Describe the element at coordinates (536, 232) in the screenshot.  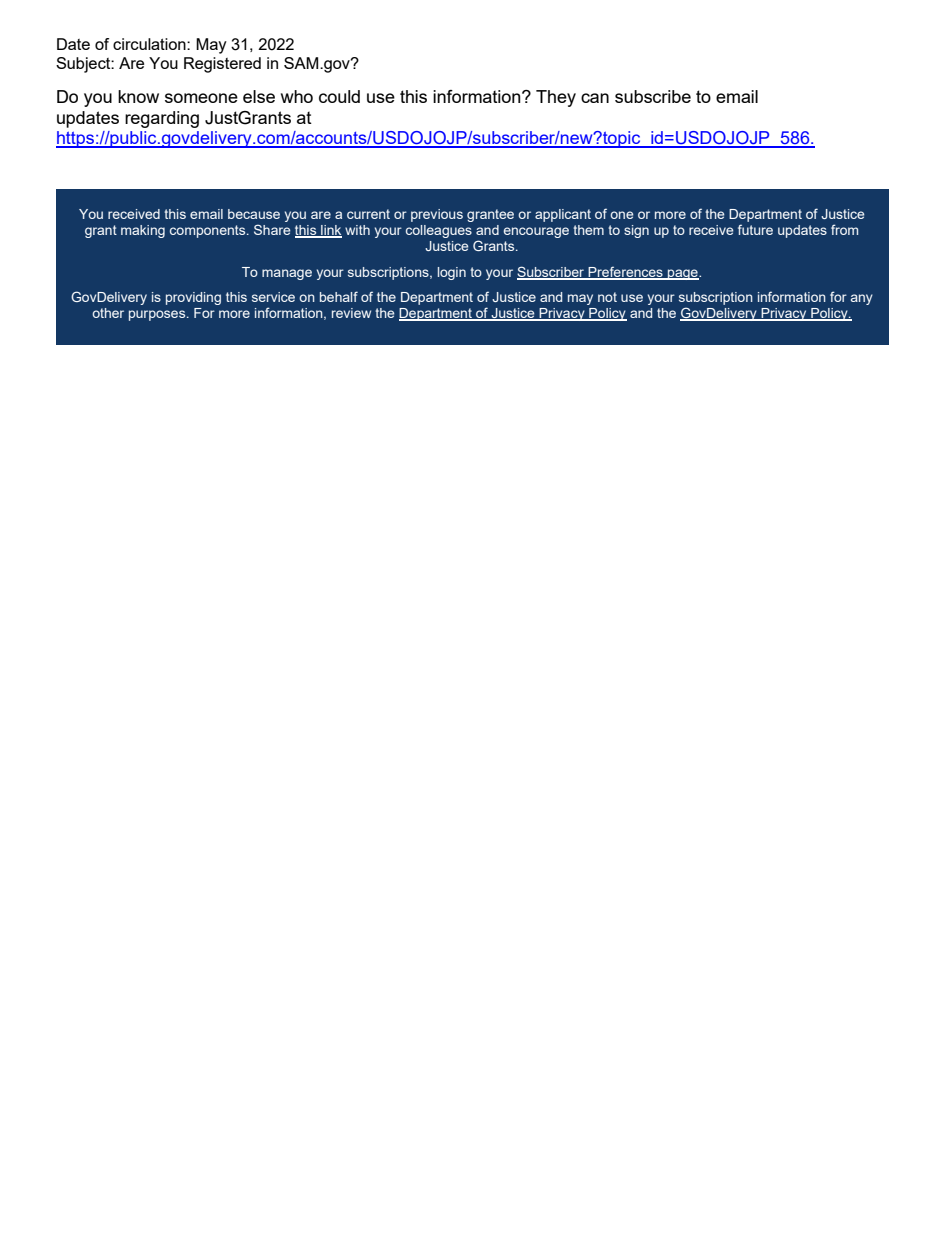
I see `encourage` at that location.
